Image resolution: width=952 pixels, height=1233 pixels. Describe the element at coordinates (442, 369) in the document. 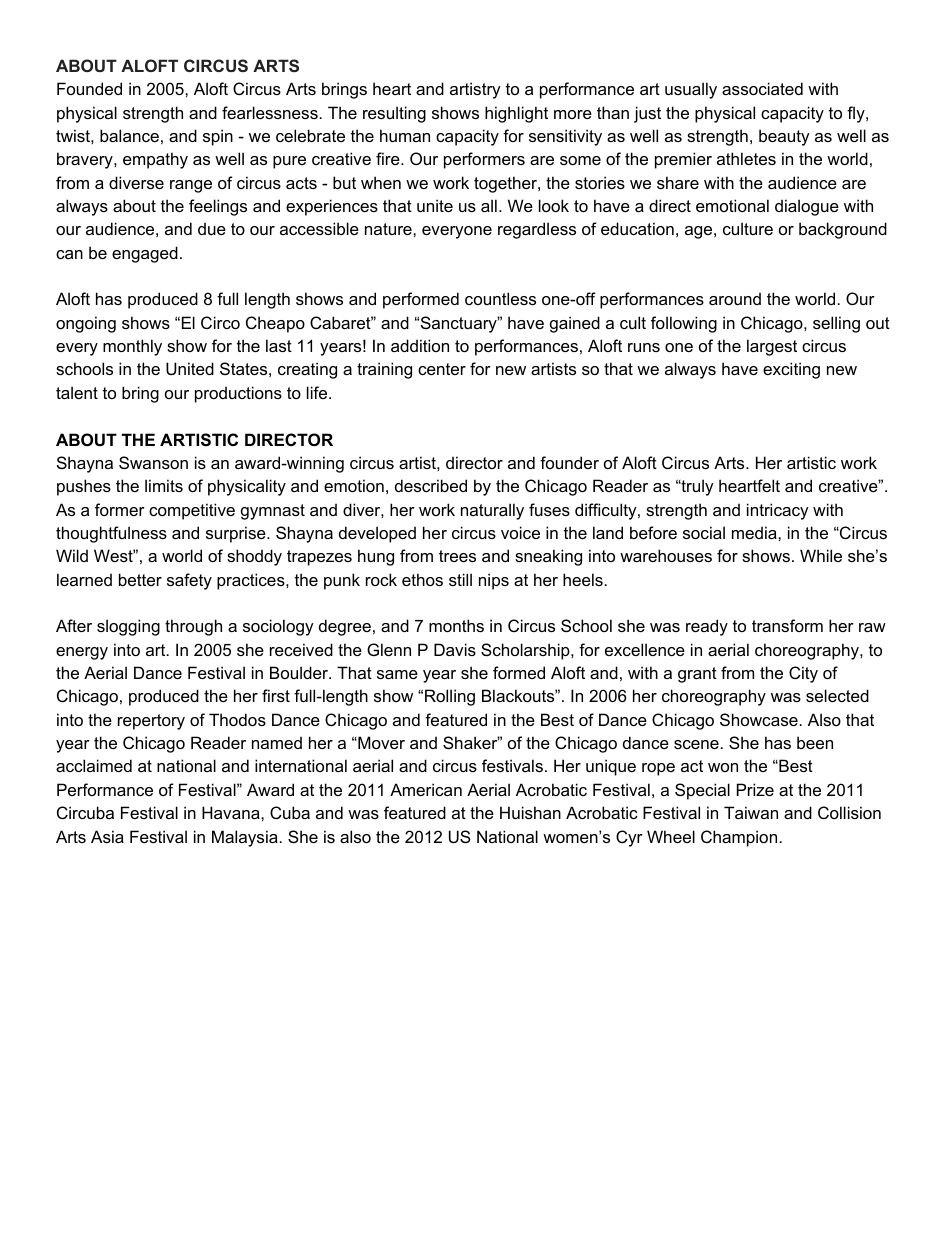

I see `center` at that location.
